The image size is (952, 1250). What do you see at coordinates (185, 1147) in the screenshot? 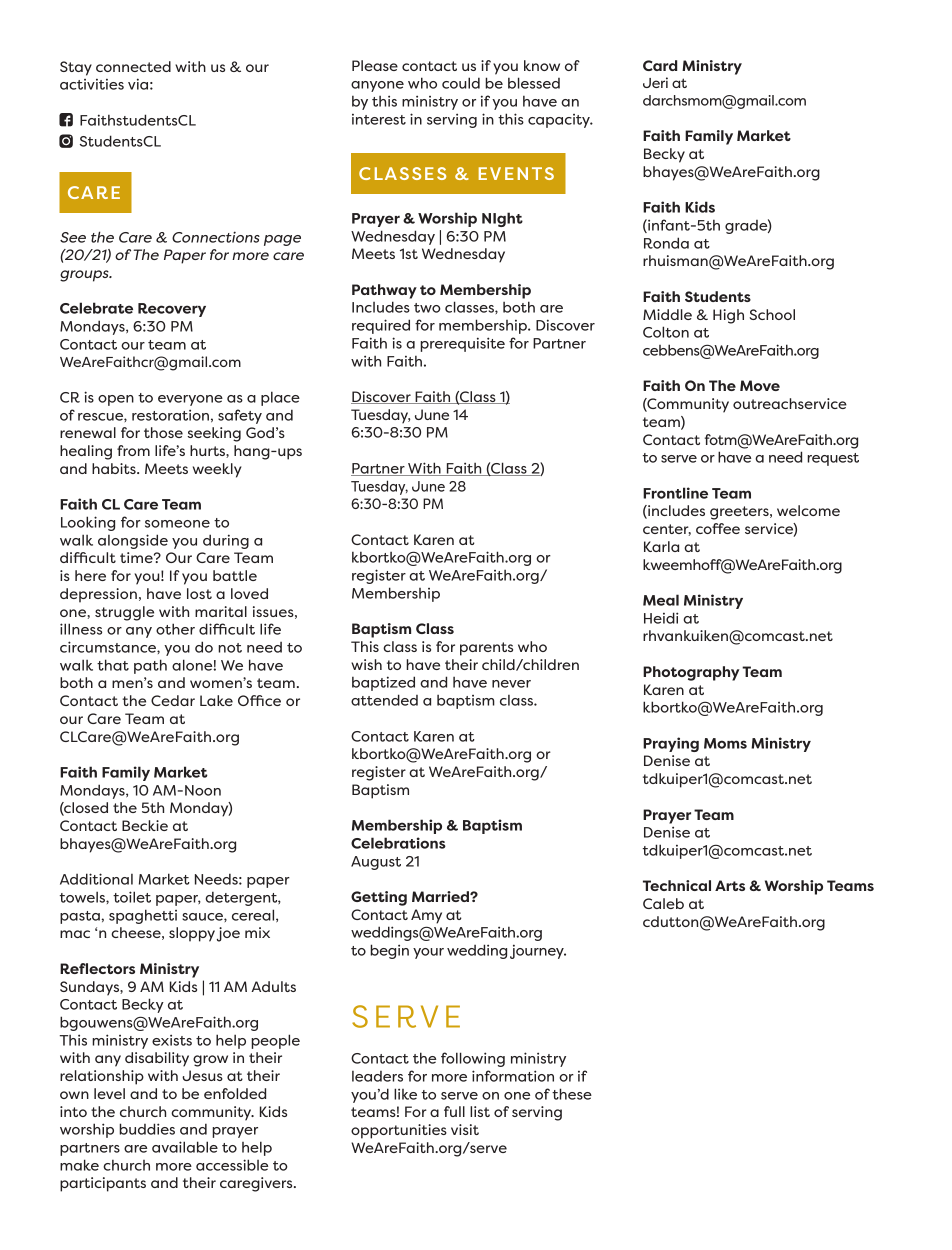
I see `available` at bounding box center [185, 1147].
